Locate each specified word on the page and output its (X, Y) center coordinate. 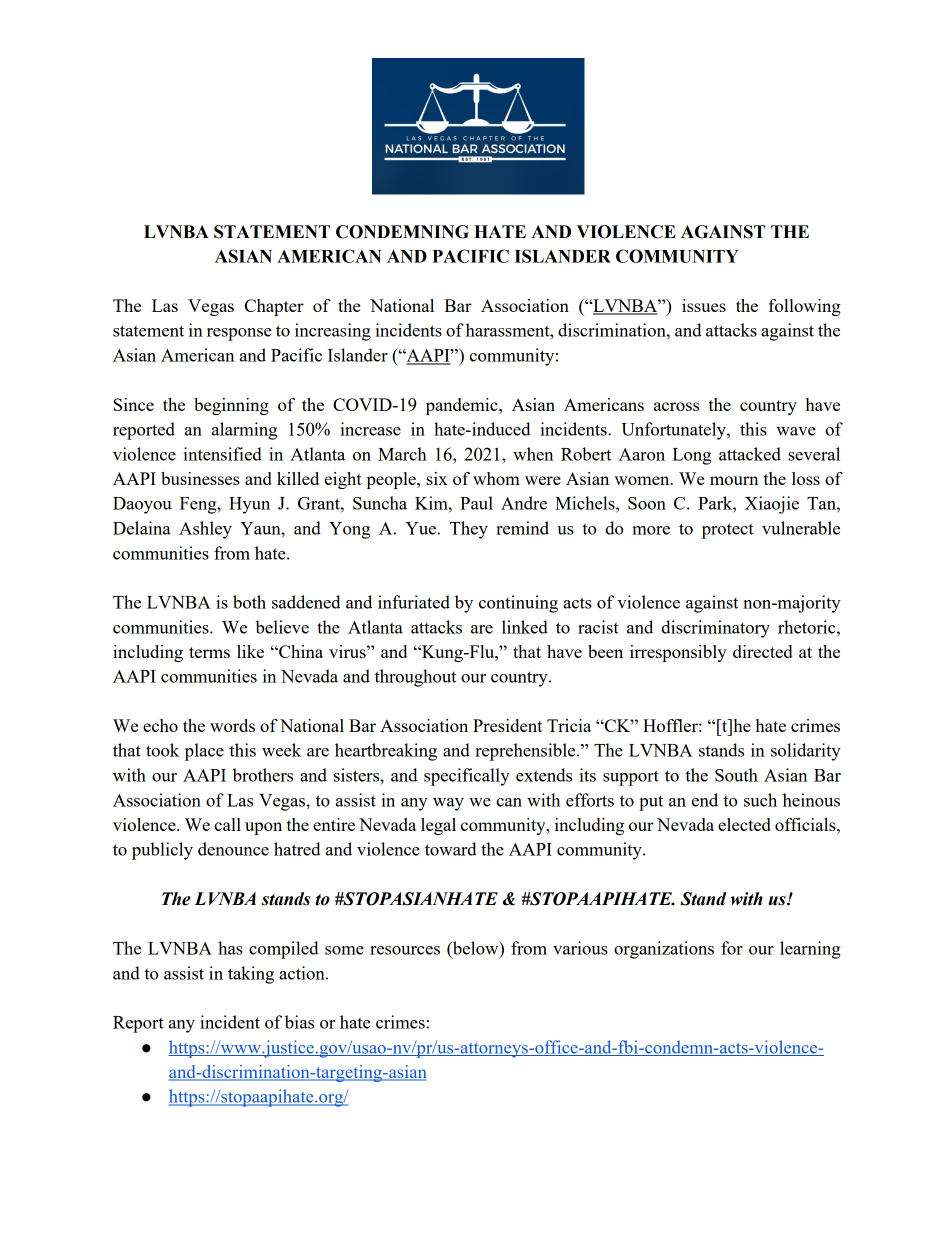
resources (405, 950)
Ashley (205, 530)
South (736, 775)
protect (728, 531)
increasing (333, 332)
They (469, 530)
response (239, 334)
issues (704, 305)
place (204, 752)
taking (251, 975)
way (448, 804)
